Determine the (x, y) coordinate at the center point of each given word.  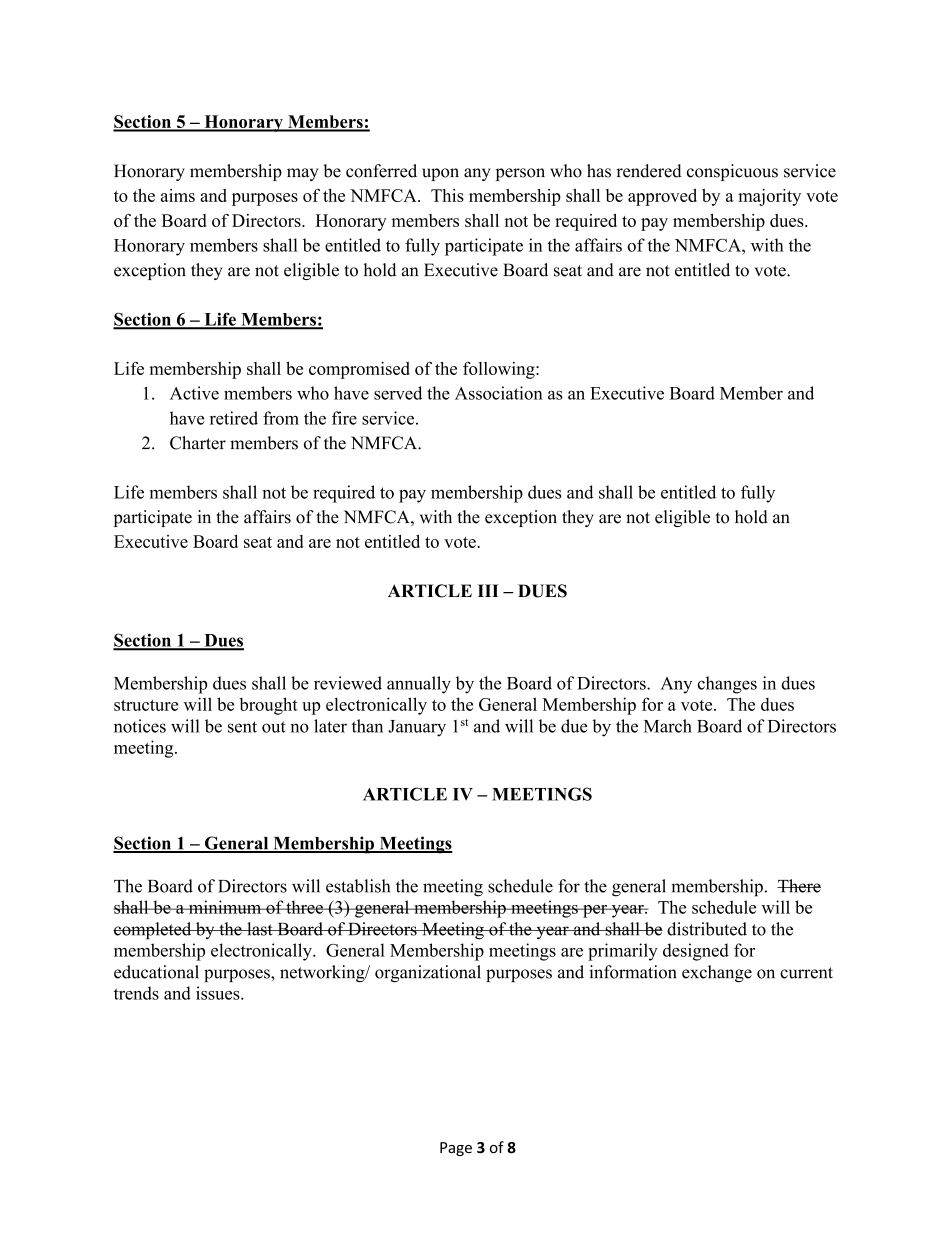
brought (268, 706)
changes (727, 685)
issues (219, 993)
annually (419, 685)
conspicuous (732, 172)
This (447, 195)
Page (456, 1149)
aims (178, 195)
